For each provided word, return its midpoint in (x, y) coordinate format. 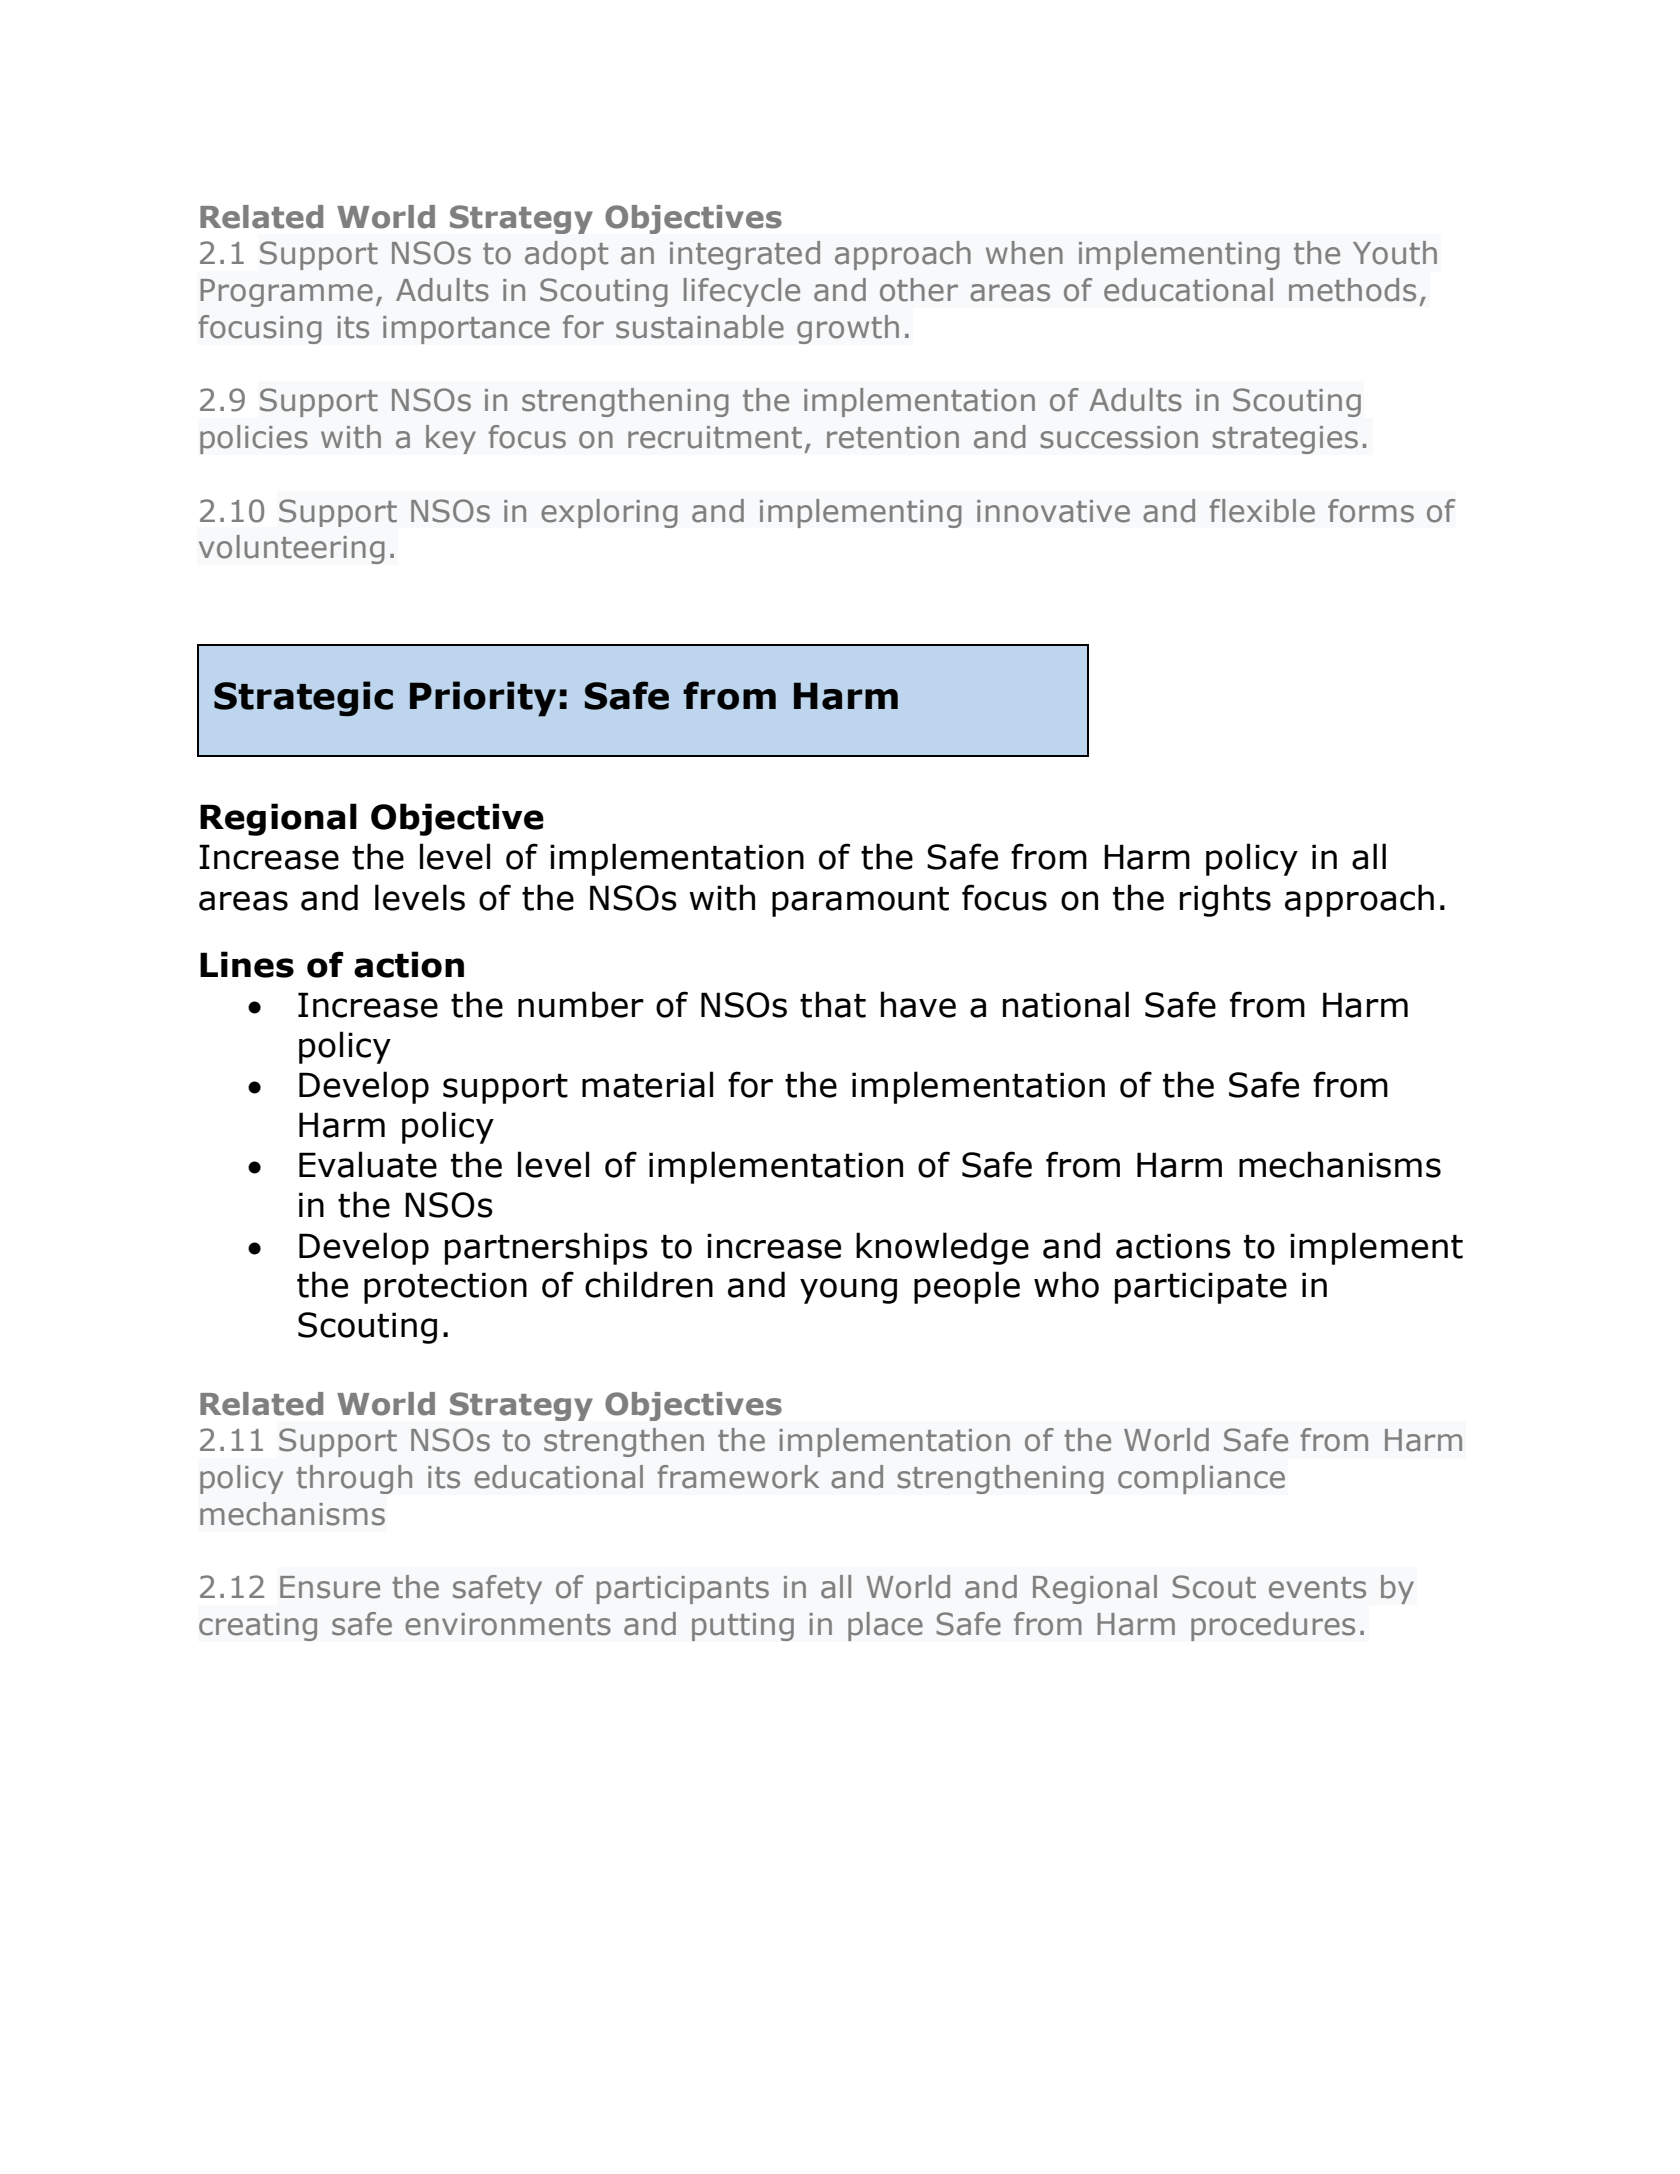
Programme (286, 293)
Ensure (330, 1587)
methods (1352, 290)
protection (445, 1288)
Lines (247, 964)
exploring (609, 513)
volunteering (292, 549)
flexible (1262, 511)
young (848, 1291)
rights (1225, 900)
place (885, 1626)
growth (848, 329)
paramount (860, 902)
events (1317, 1588)
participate (1201, 1288)
